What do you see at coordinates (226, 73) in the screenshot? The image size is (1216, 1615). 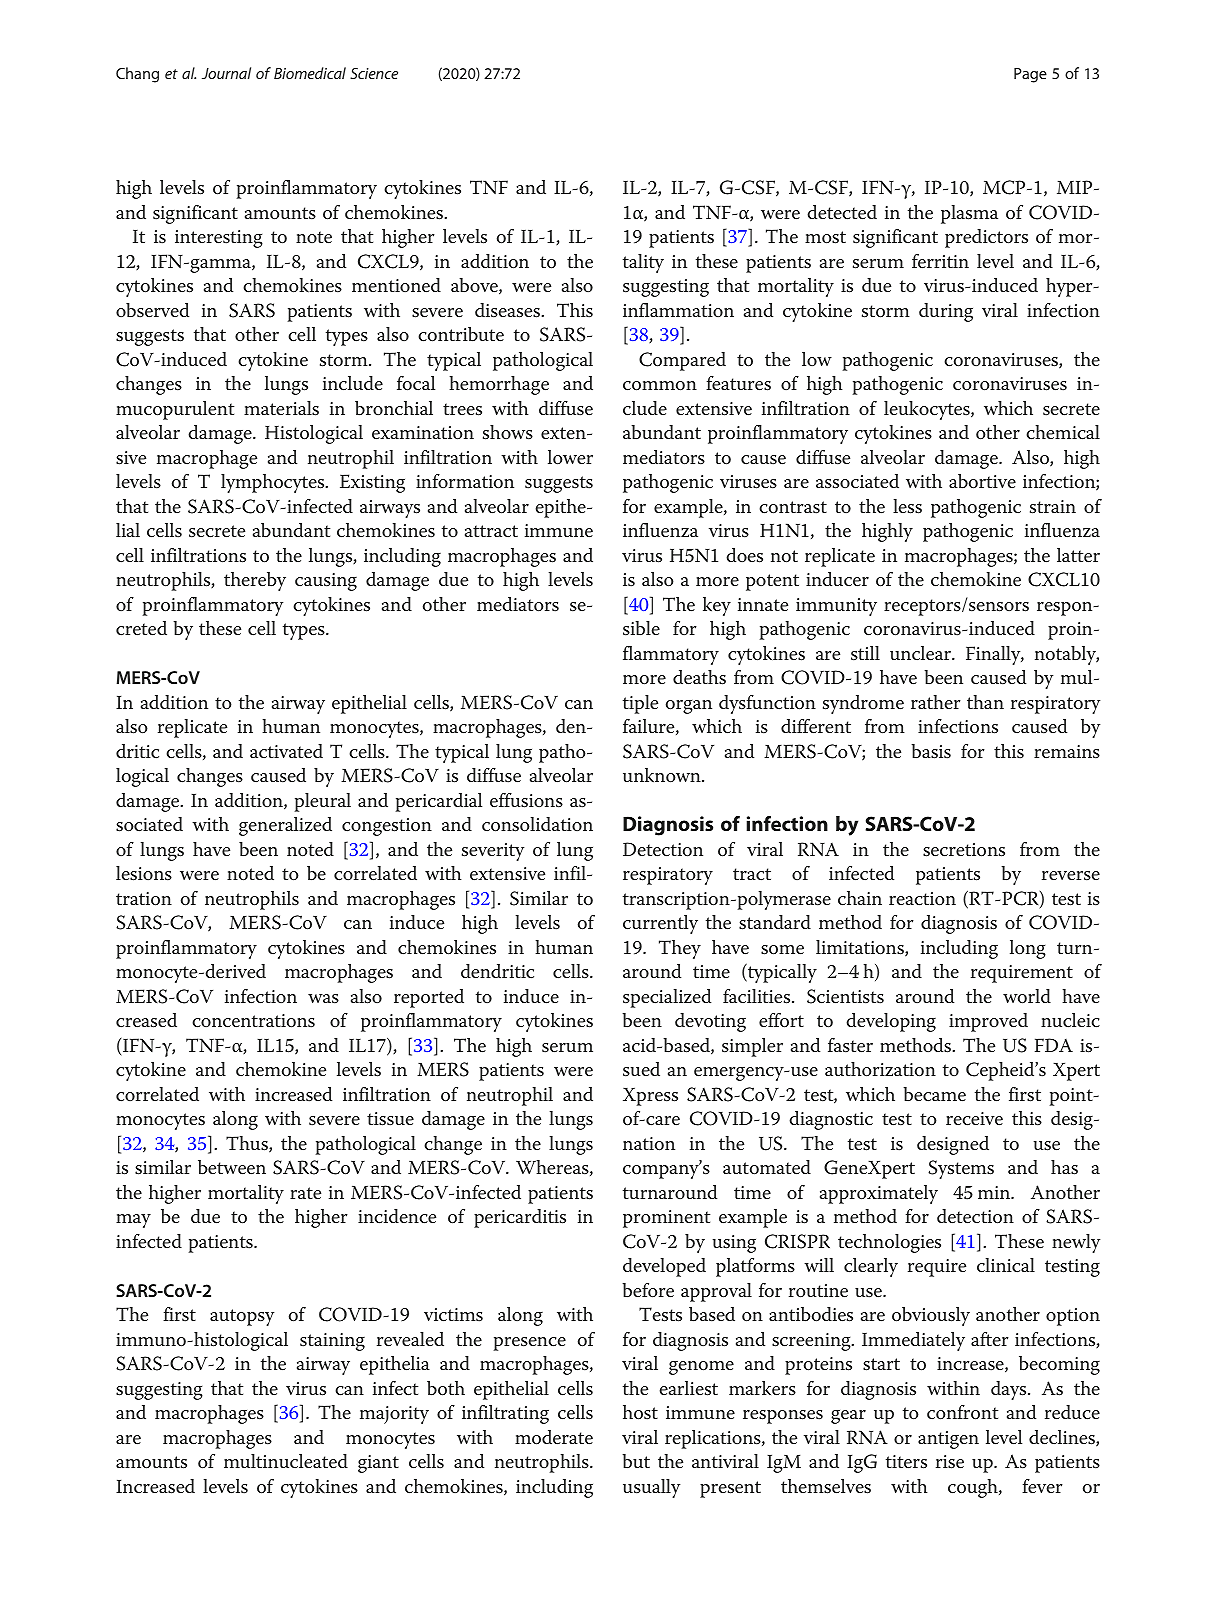 I see `Journal` at bounding box center [226, 73].
